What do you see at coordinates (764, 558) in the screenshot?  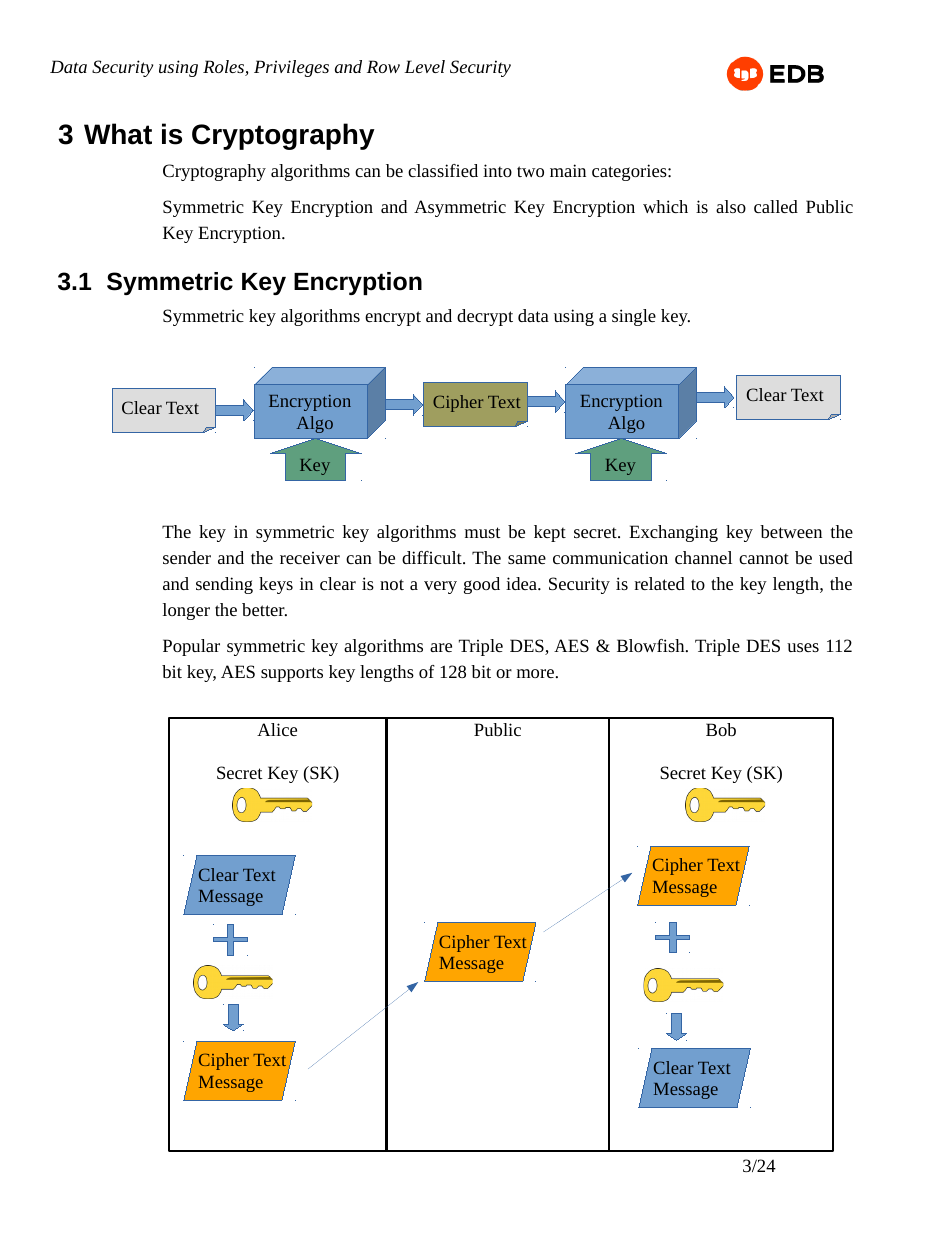 I see `cannot` at bounding box center [764, 558].
